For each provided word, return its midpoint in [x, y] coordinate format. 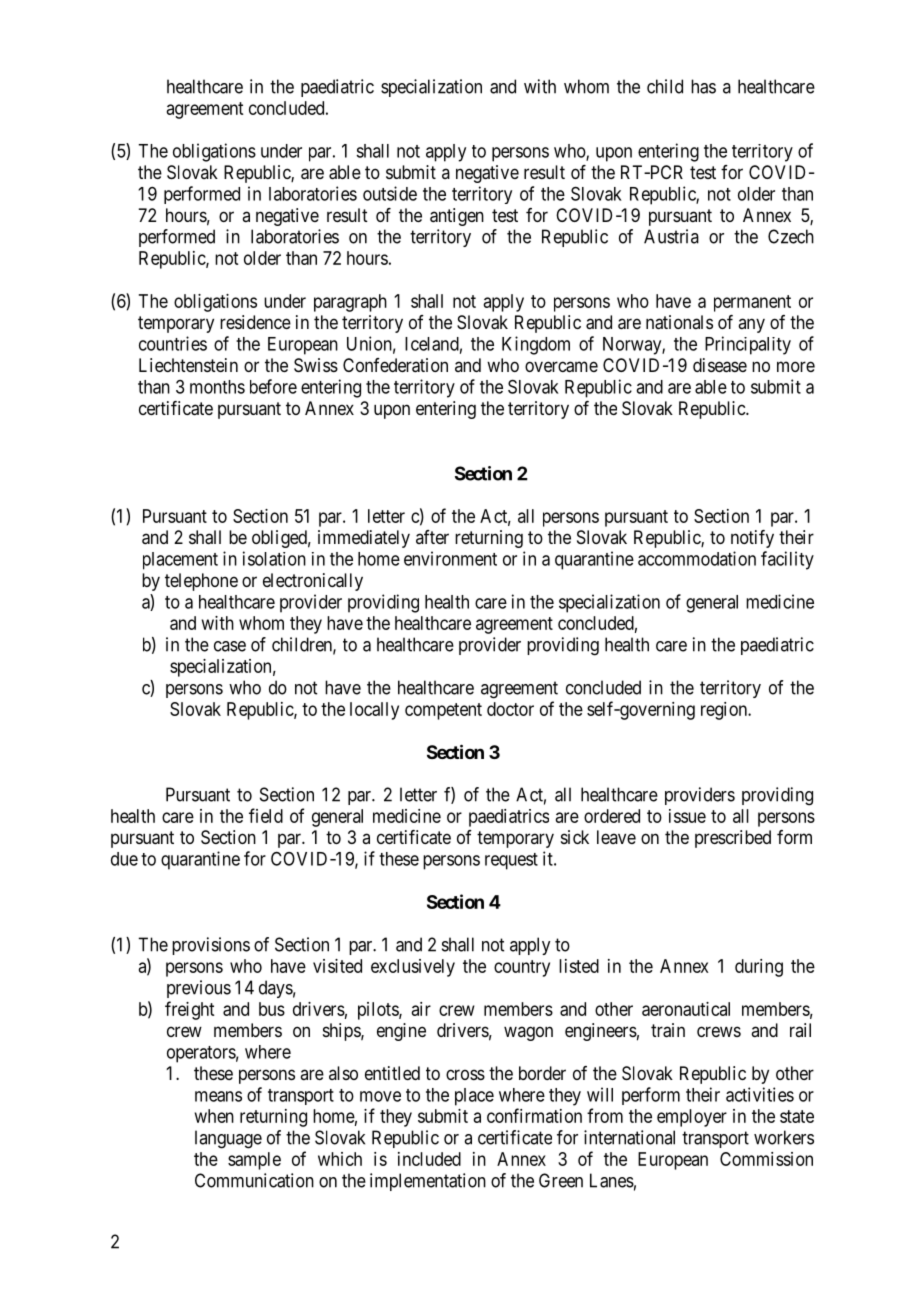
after [432, 537]
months [217, 387]
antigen [457, 217]
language [228, 1139]
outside [390, 193]
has [703, 86]
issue [687, 816]
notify [752, 539]
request [511, 861]
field [266, 815]
